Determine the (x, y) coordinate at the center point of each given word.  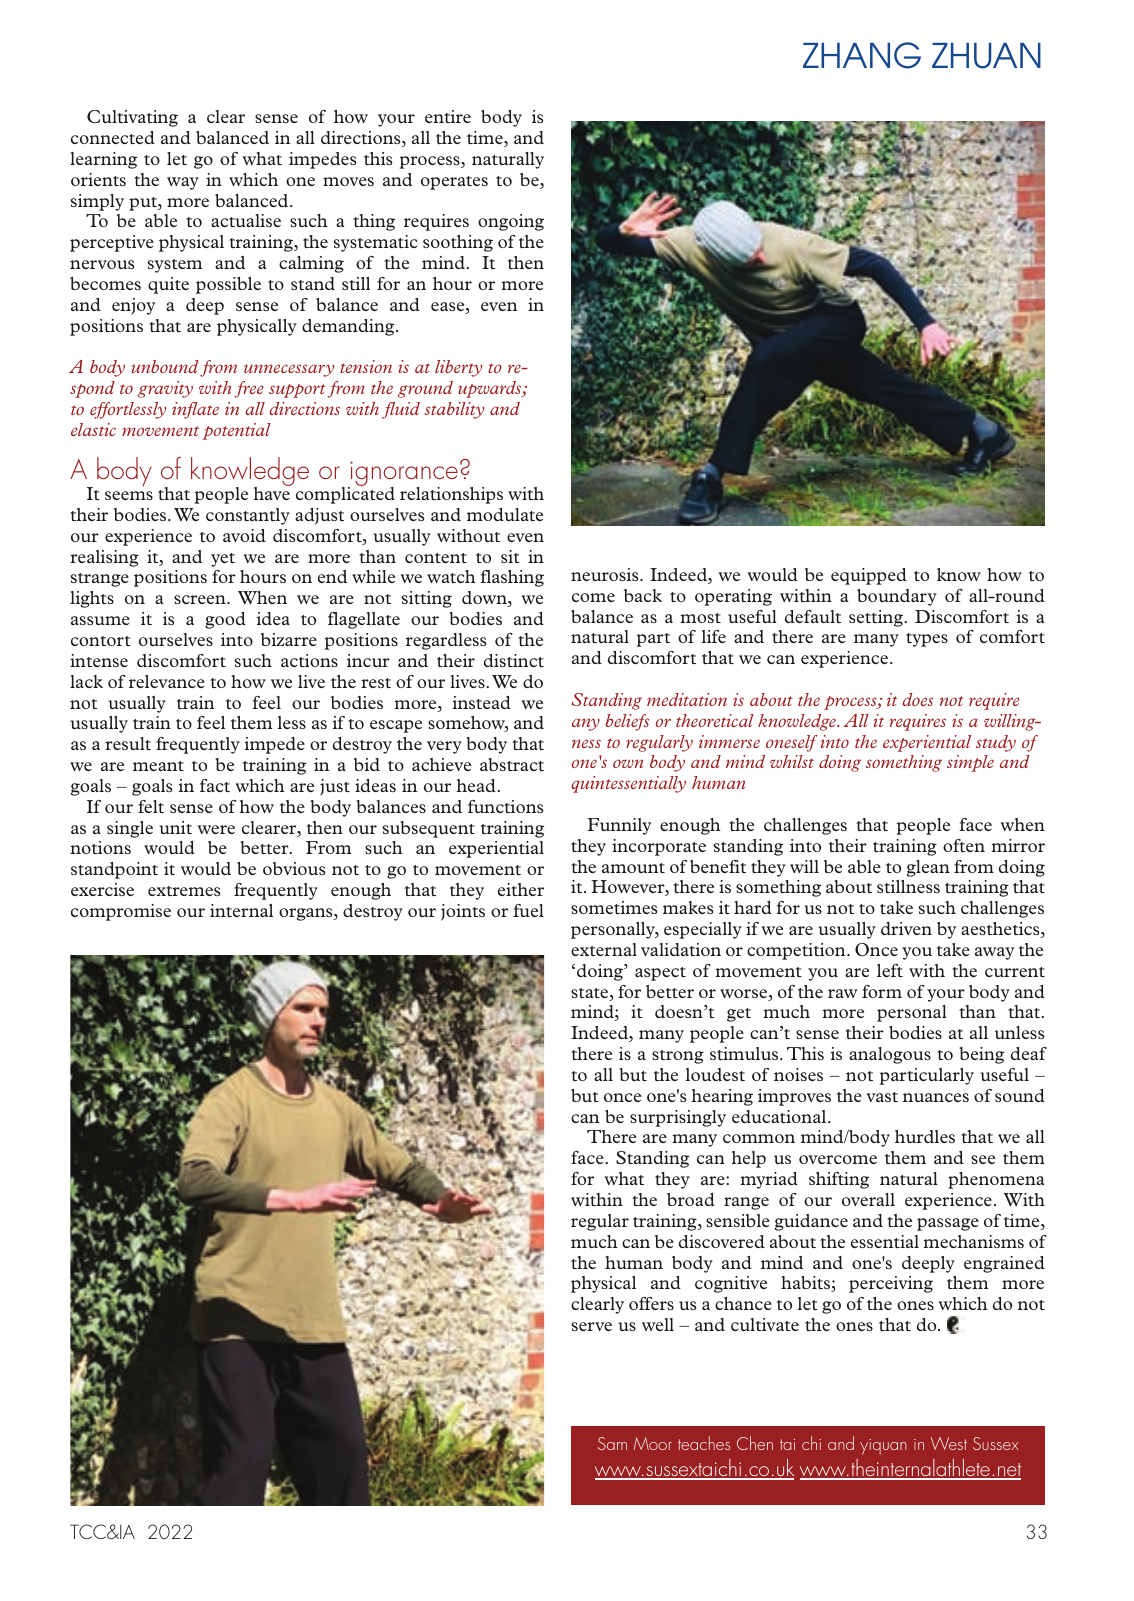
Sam (612, 1443)
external (604, 949)
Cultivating (132, 118)
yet (223, 560)
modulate (505, 514)
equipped (869, 576)
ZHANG (862, 55)
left (890, 970)
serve (592, 1326)
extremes (184, 891)
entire (448, 116)
